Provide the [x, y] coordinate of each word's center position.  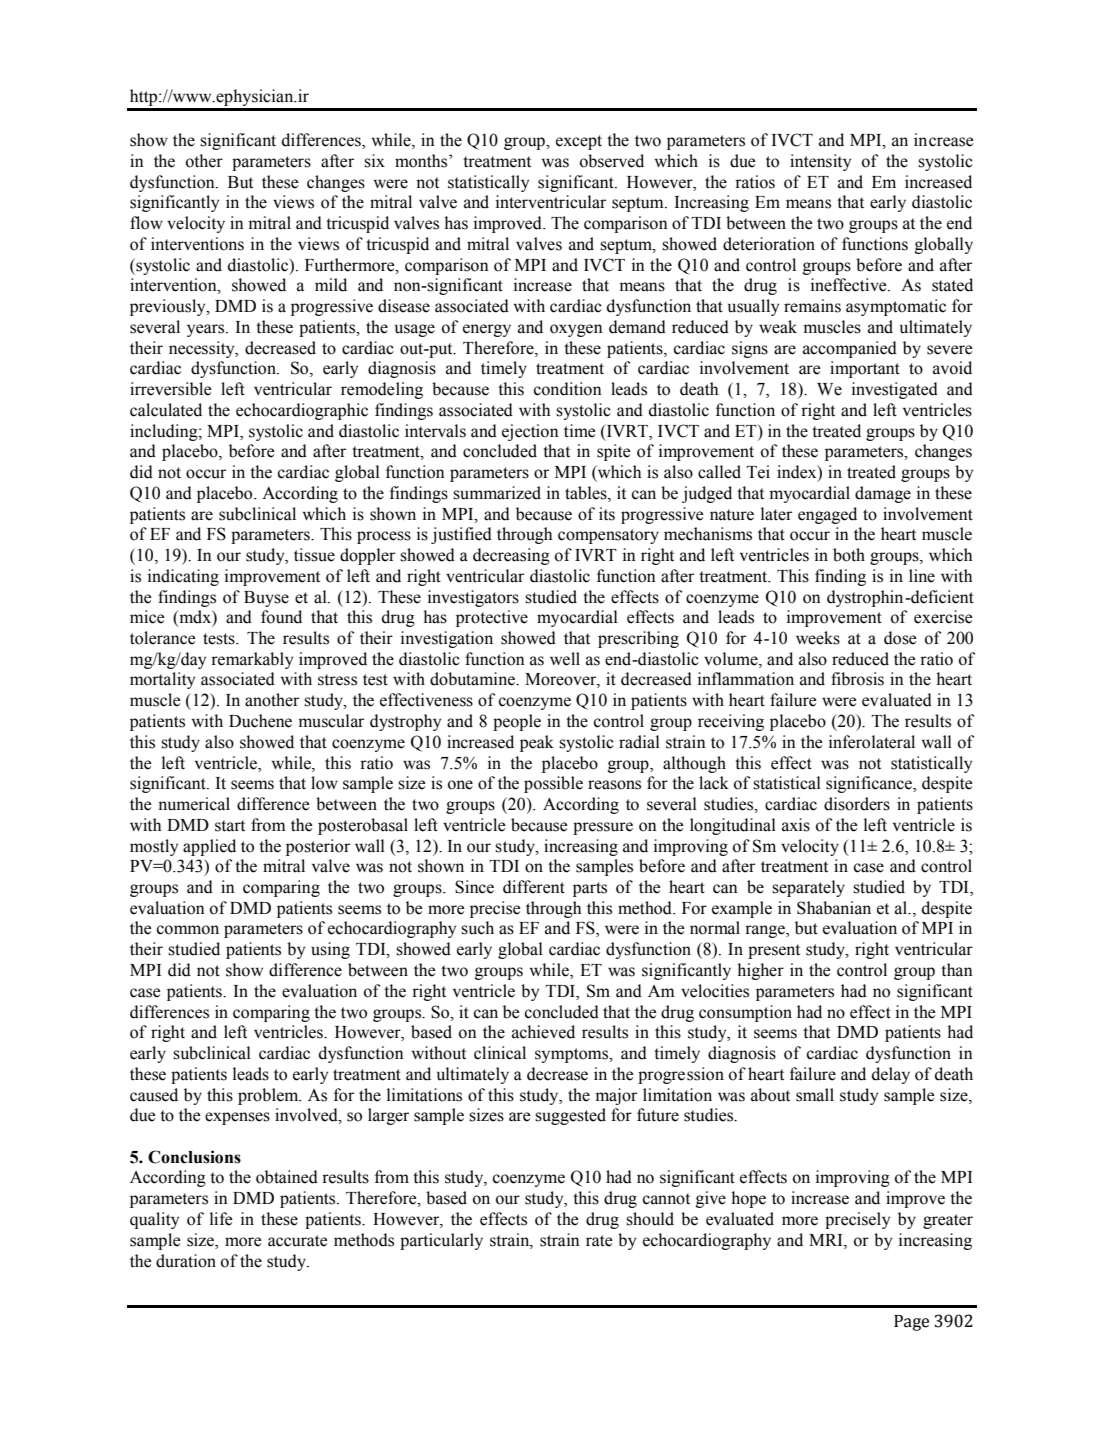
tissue [314, 555]
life [221, 1219]
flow [146, 223]
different [534, 887]
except [579, 142]
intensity [820, 162]
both [849, 555]
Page [911, 1323]
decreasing [511, 556]
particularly [441, 1241]
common [188, 930]
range [766, 931]
